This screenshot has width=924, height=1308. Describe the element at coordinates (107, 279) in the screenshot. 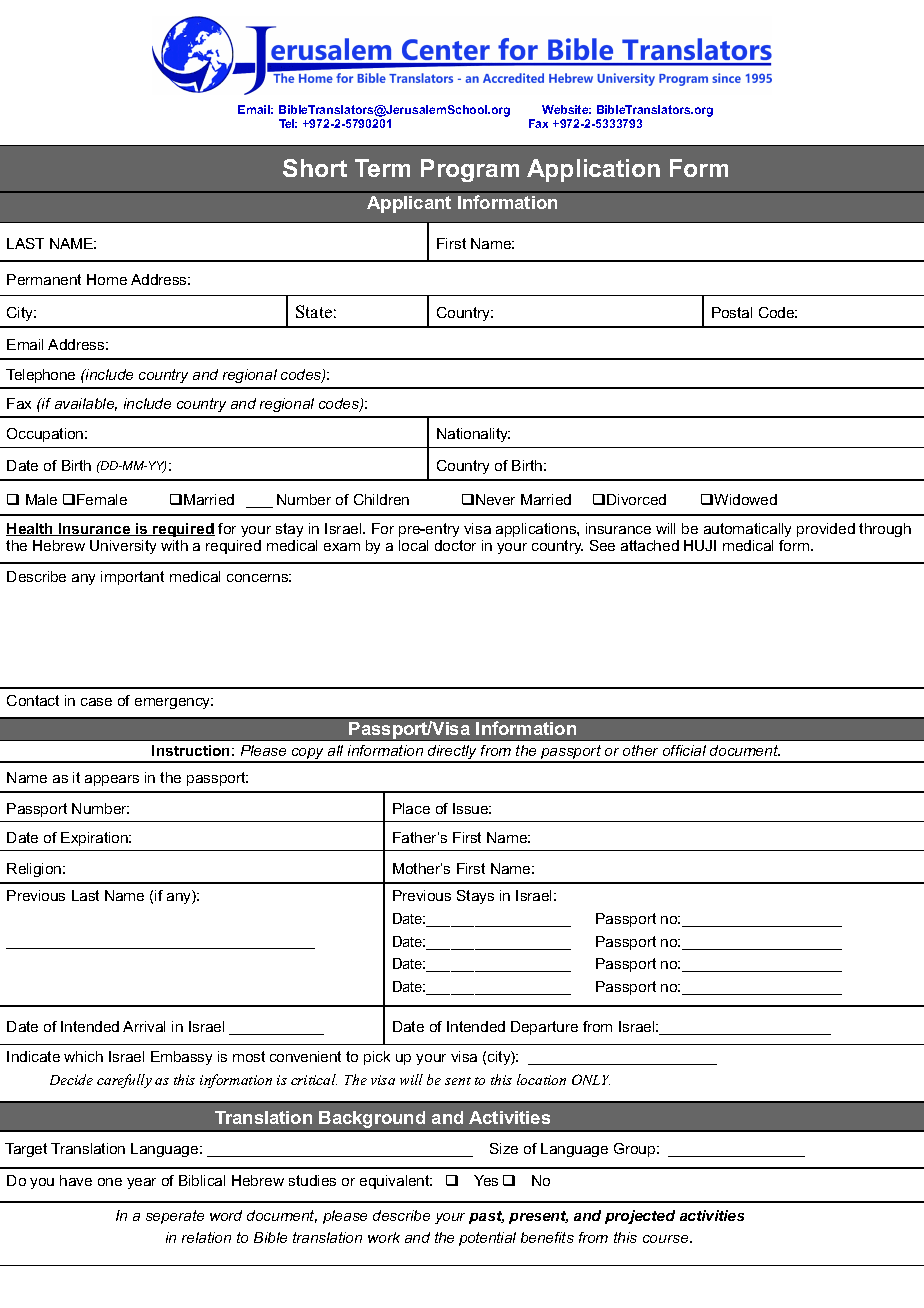

I see `Home` at that location.
